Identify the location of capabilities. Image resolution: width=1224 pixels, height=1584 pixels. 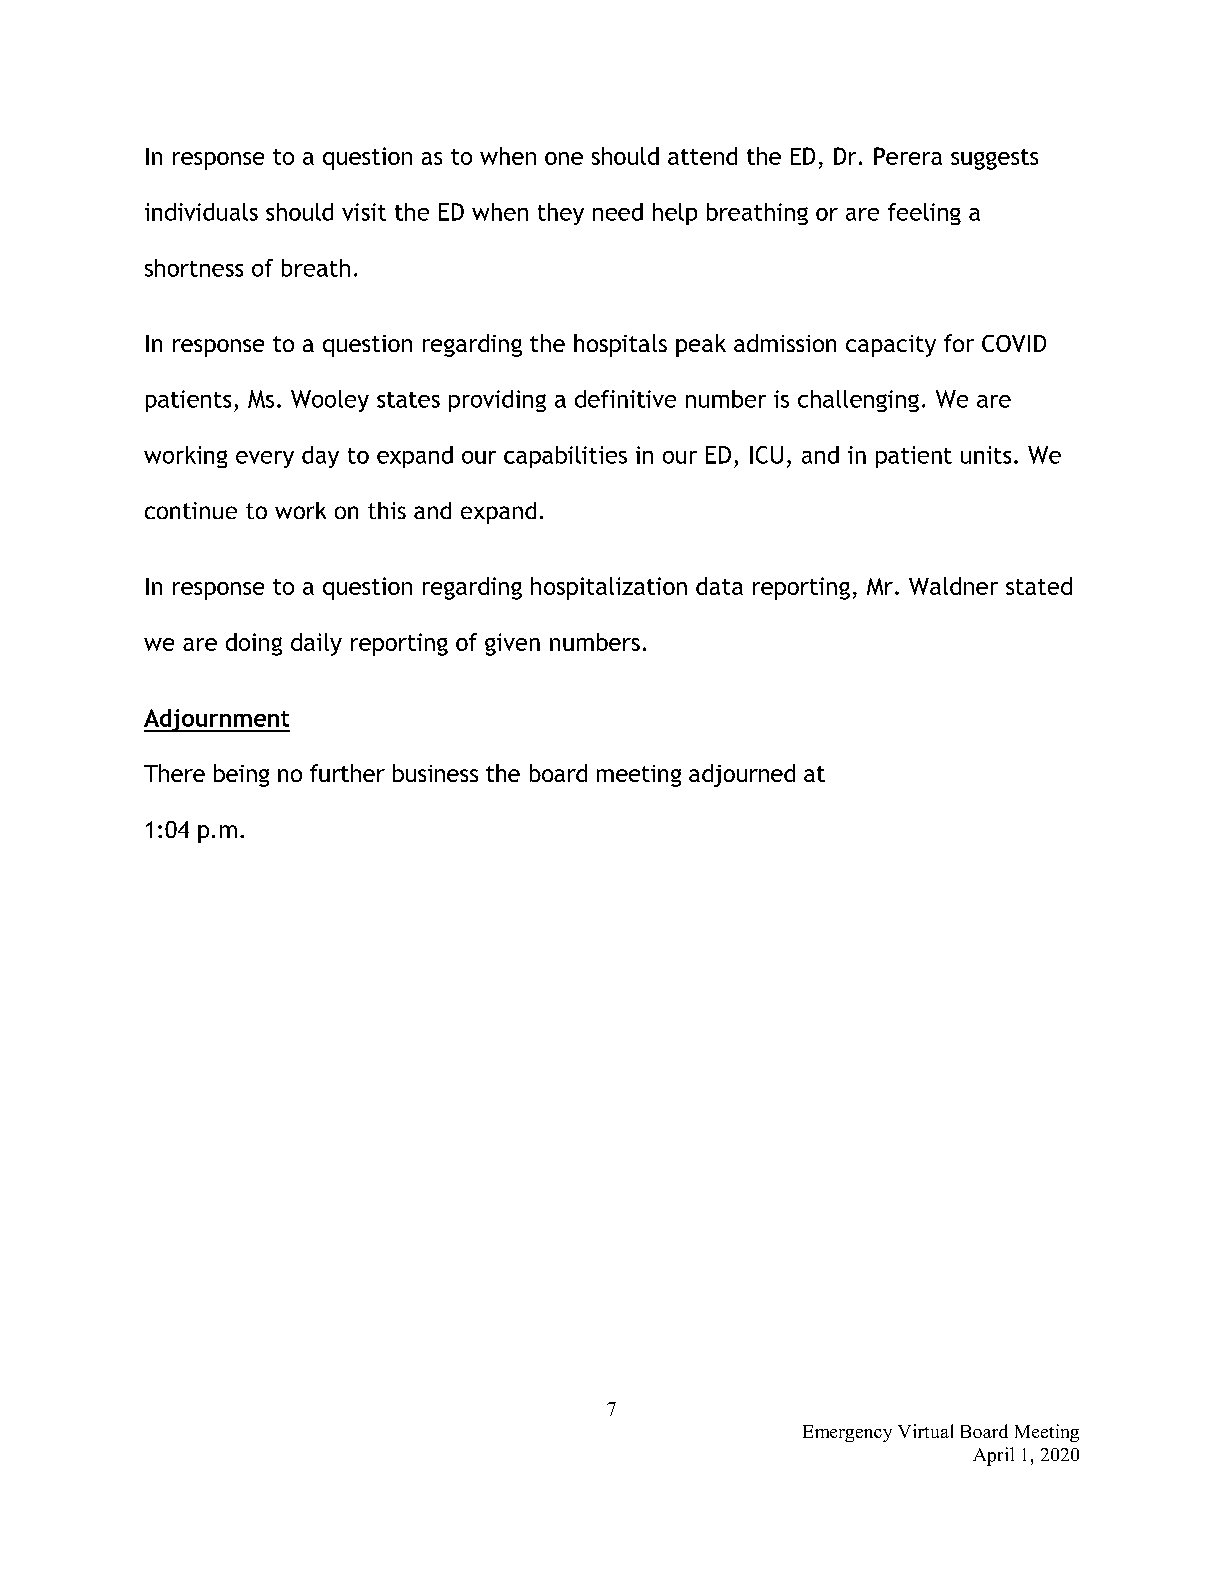
(565, 457).
